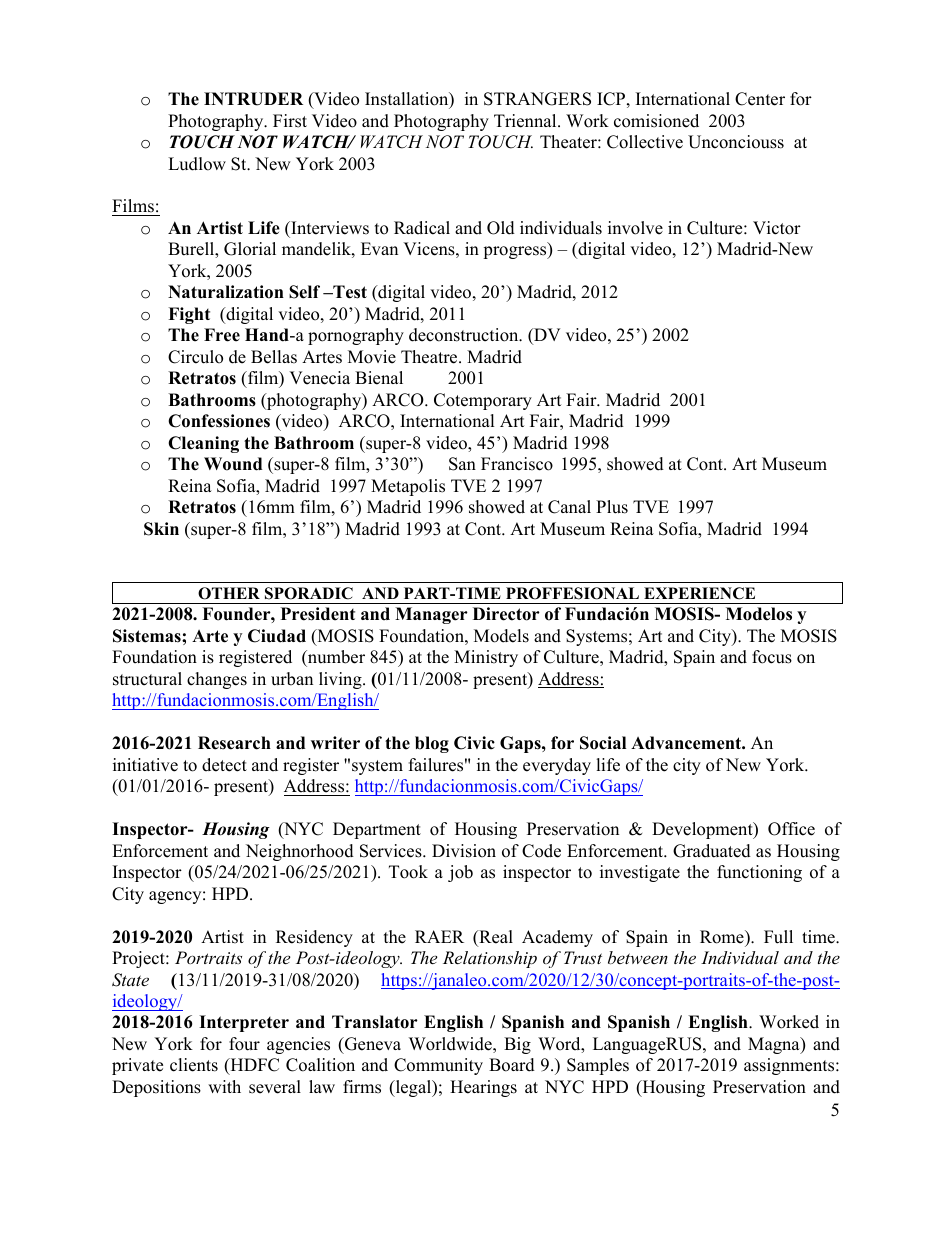 Image resolution: width=952 pixels, height=1233 pixels. Describe the element at coordinates (194, 1065) in the screenshot. I see `clients` at that location.
